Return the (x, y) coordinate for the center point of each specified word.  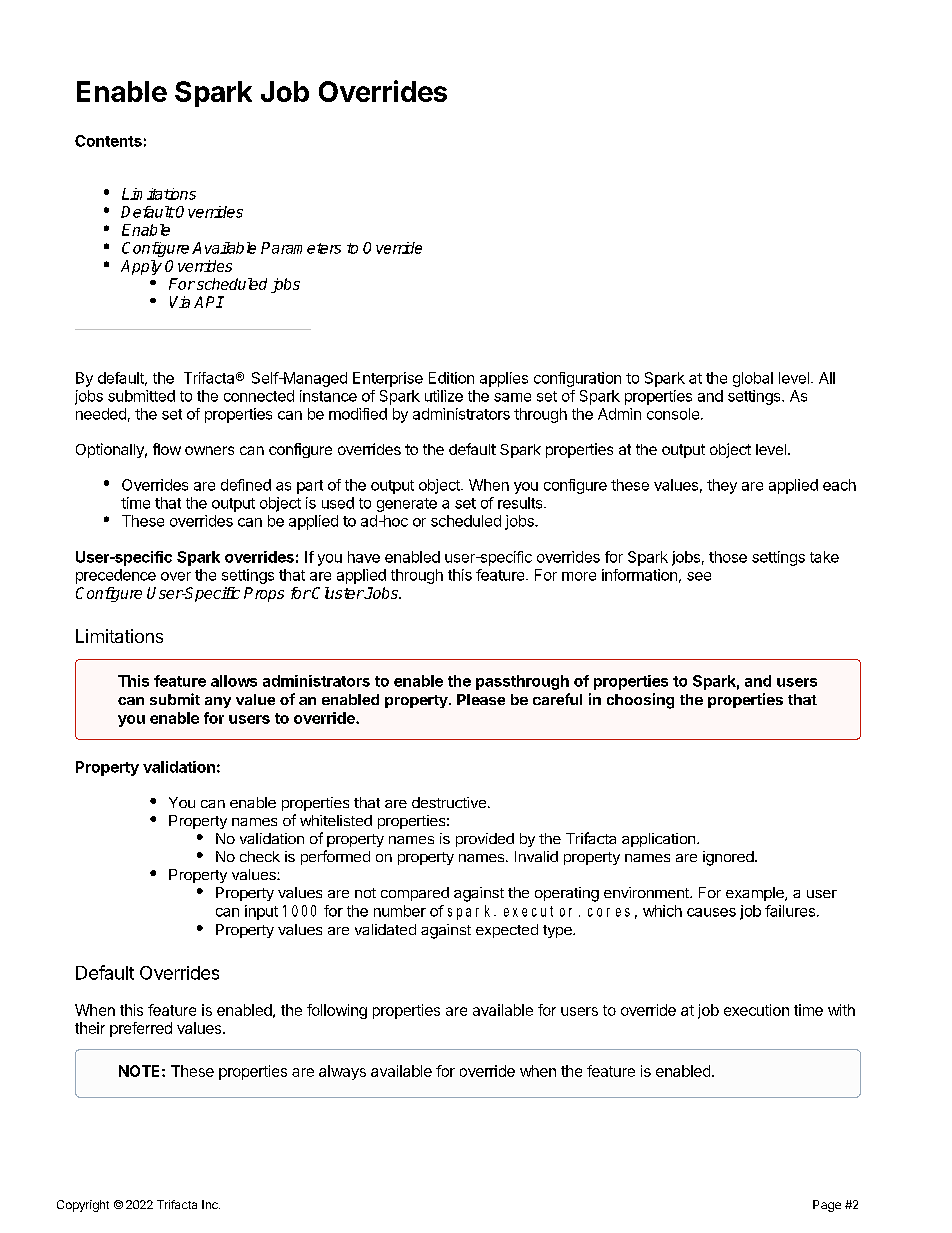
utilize (444, 396)
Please (481, 699)
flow (167, 449)
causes (711, 912)
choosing (640, 701)
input (261, 912)
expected (507, 931)
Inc (211, 1204)
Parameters (301, 248)
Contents (108, 141)
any (218, 702)
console (673, 414)
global (753, 379)
